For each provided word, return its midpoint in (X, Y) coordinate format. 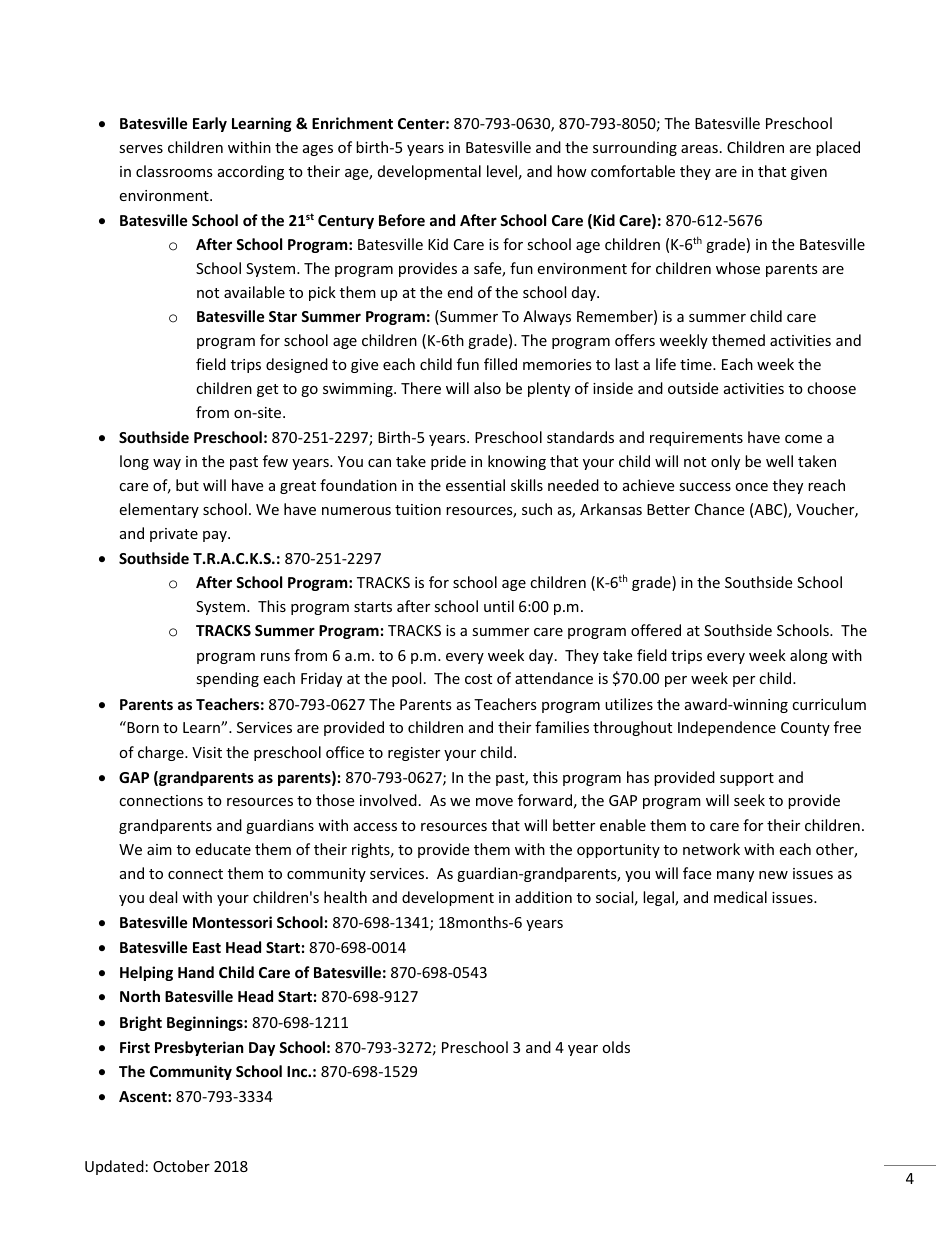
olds (616, 1047)
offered (656, 630)
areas (699, 149)
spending (227, 679)
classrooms (174, 171)
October (181, 1166)
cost (478, 679)
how (572, 171)
